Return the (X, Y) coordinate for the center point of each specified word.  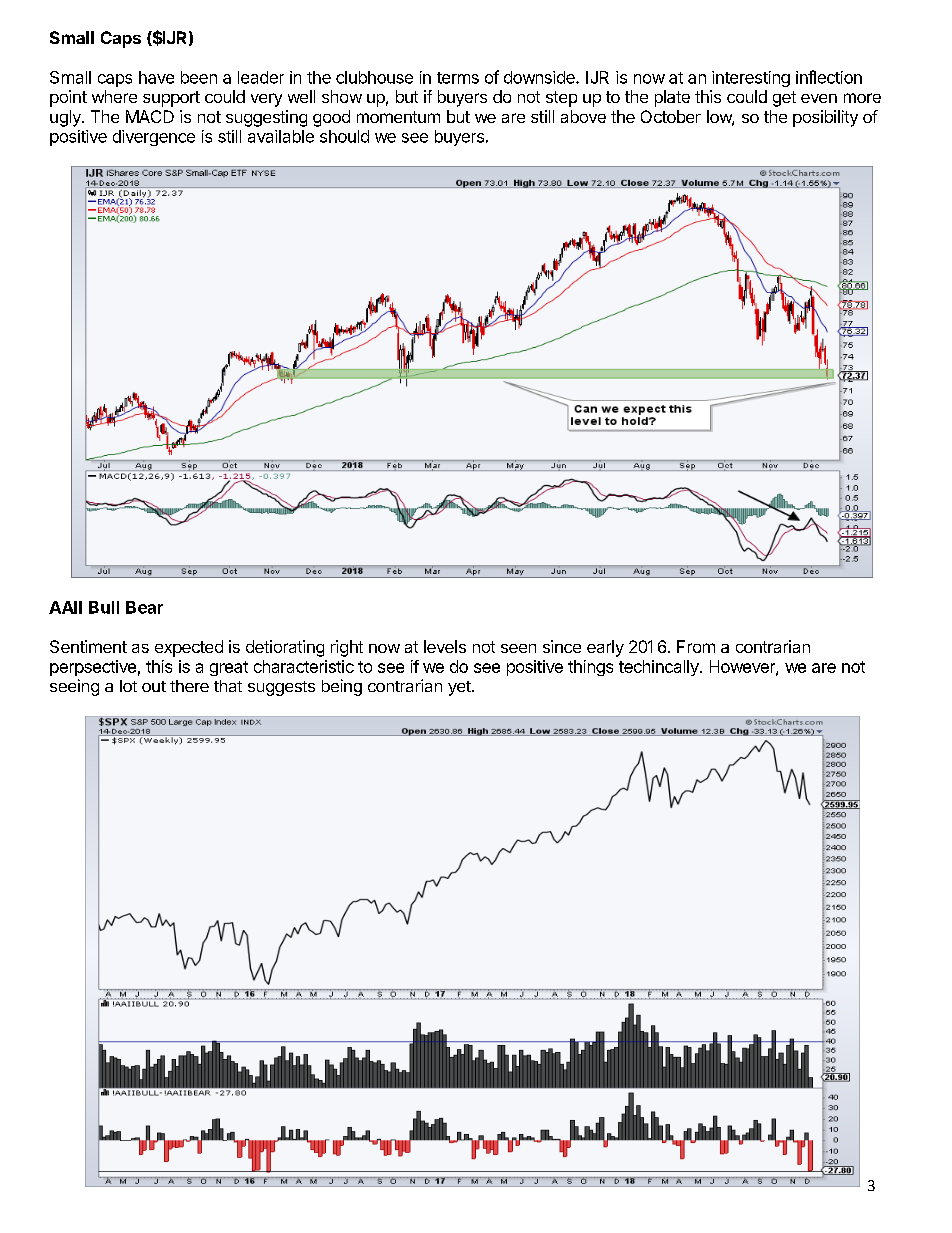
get (784, 99)
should (344, 136)
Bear (144, 607)
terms (458, 78)
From (696, 646)
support (171, 99)
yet (460, 688)
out (154, 686)
